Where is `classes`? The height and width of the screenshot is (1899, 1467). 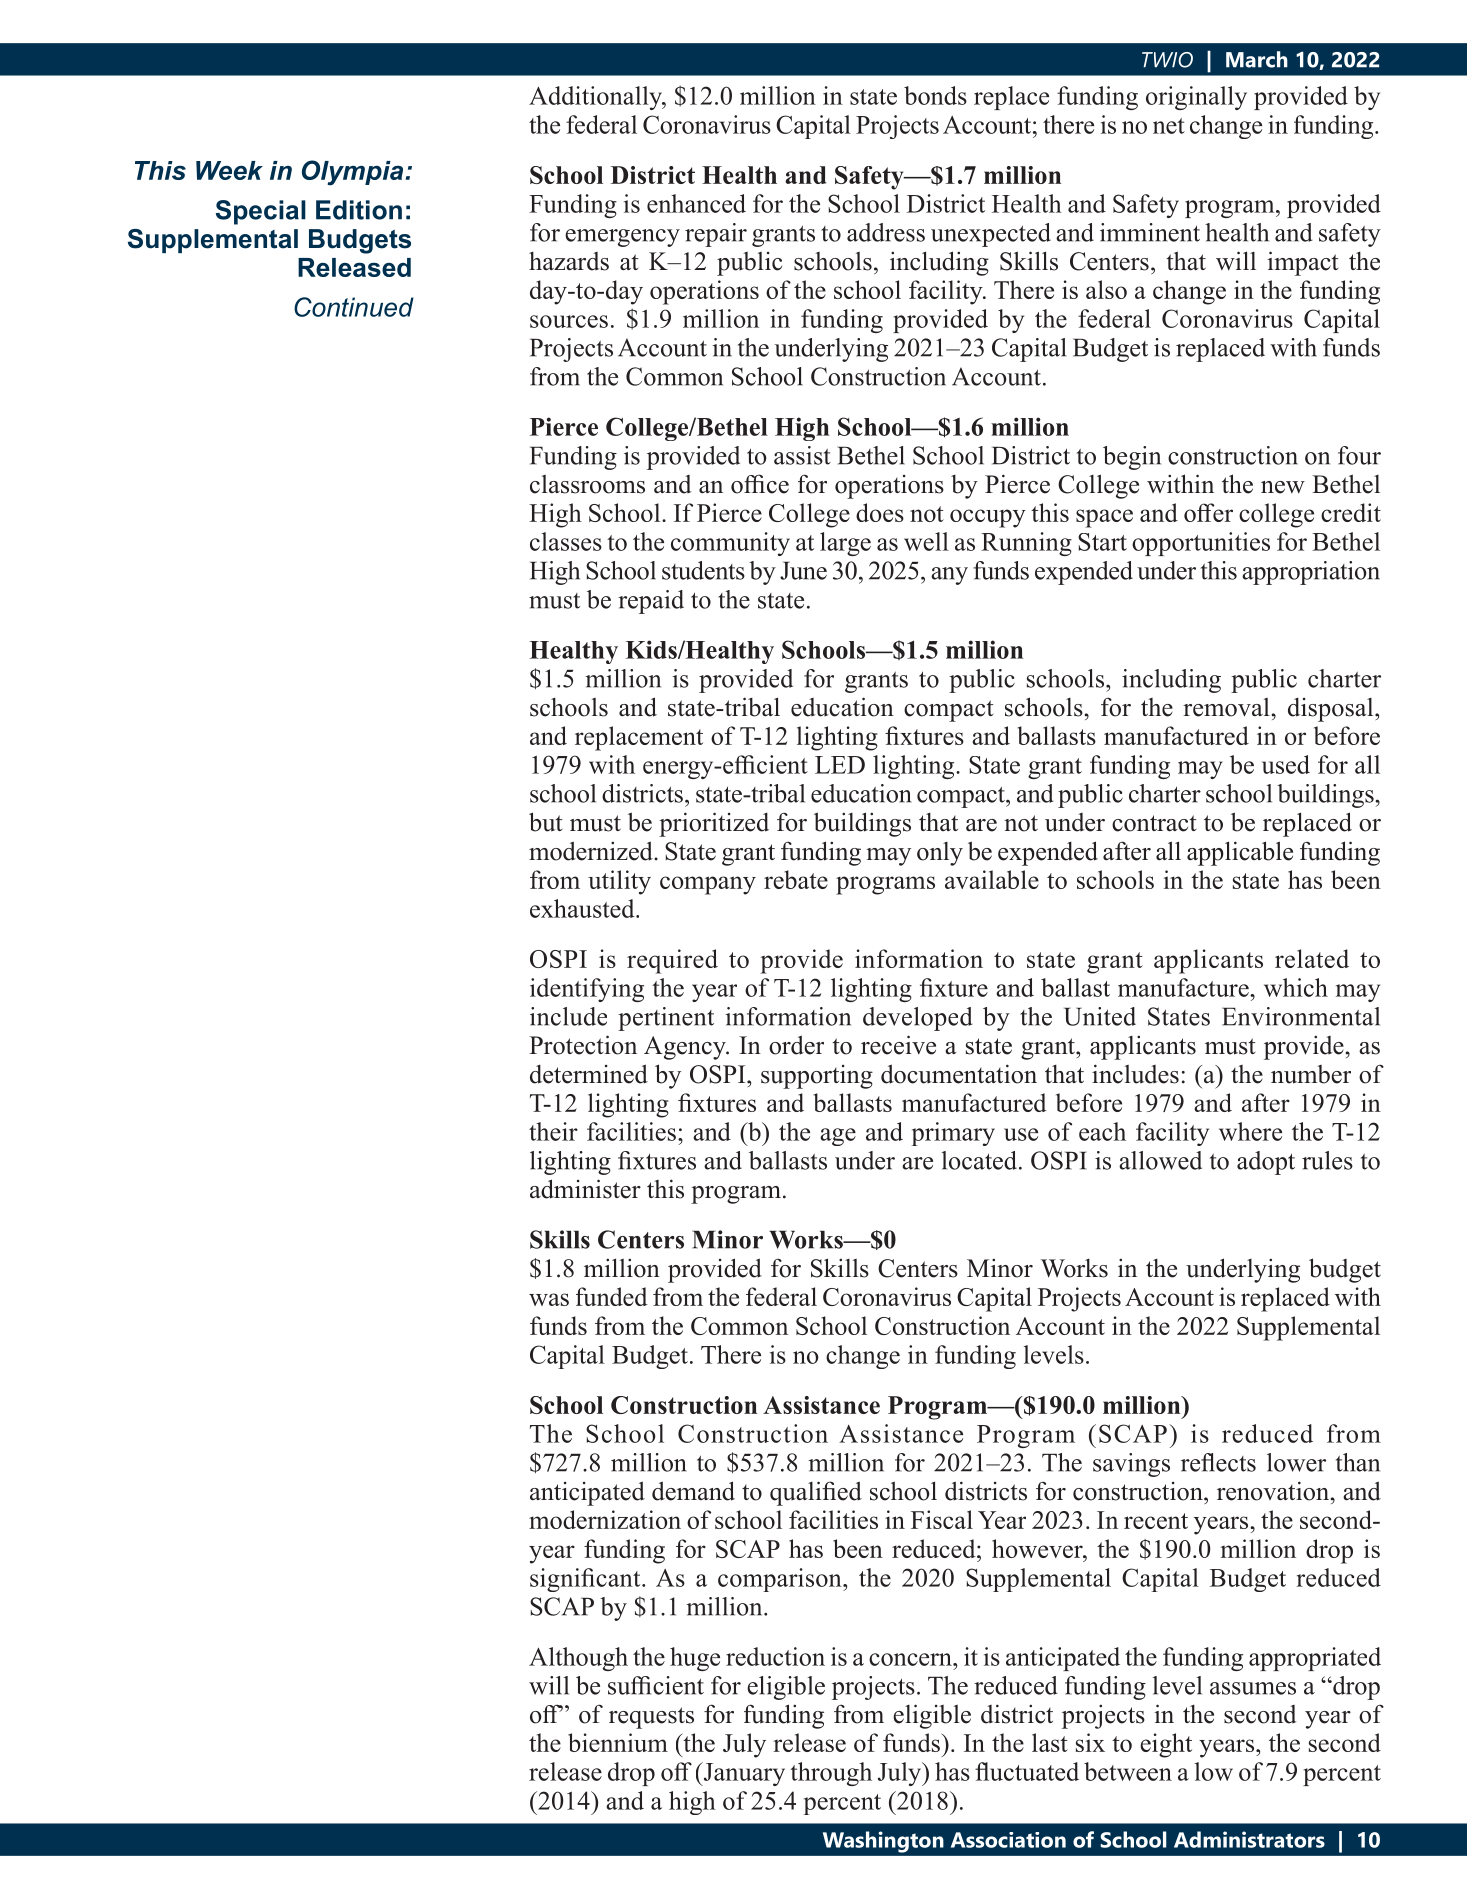 classes is located at coordinates (566, 541).
